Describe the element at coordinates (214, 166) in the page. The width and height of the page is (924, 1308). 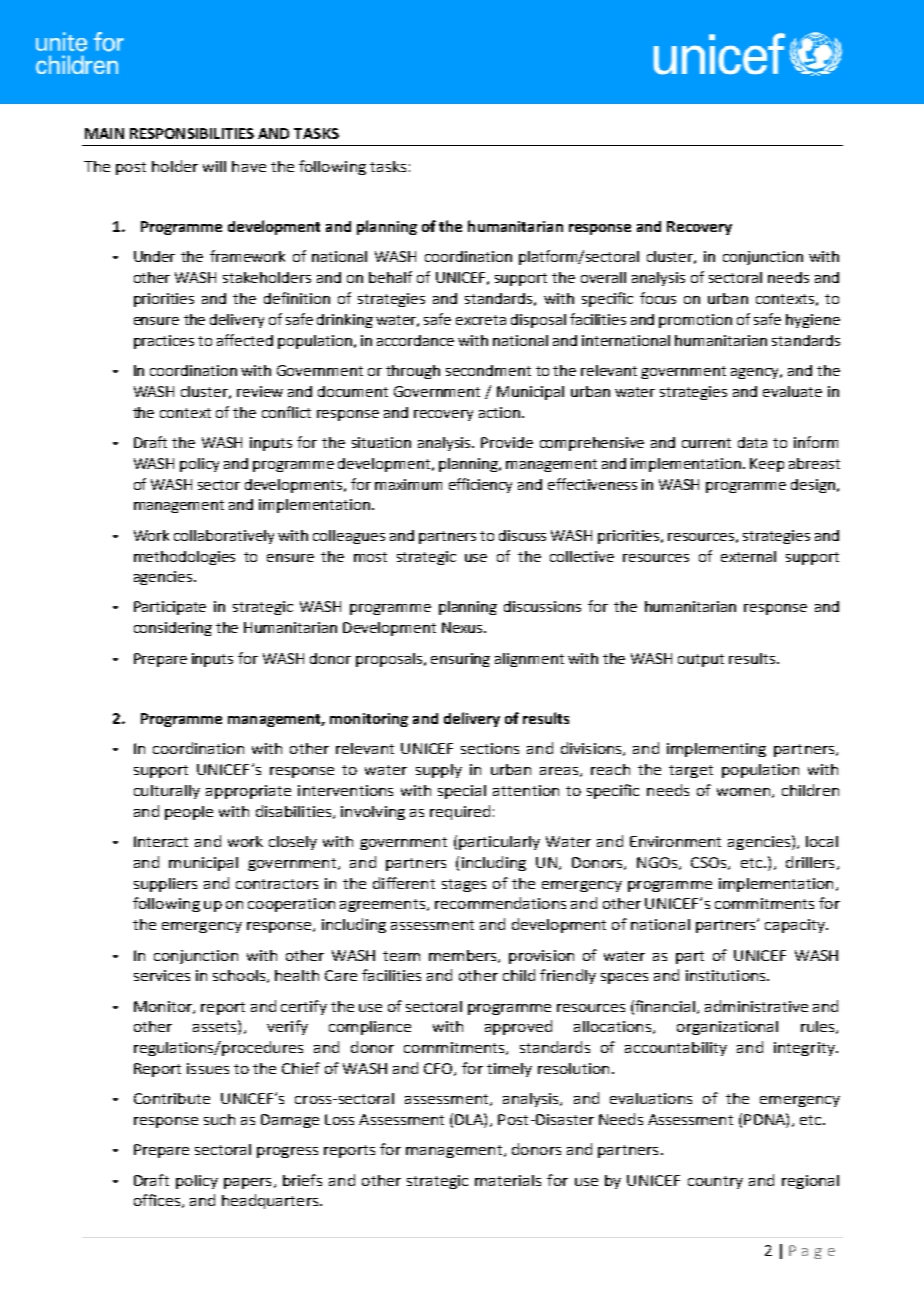
I see `will` at that location.
